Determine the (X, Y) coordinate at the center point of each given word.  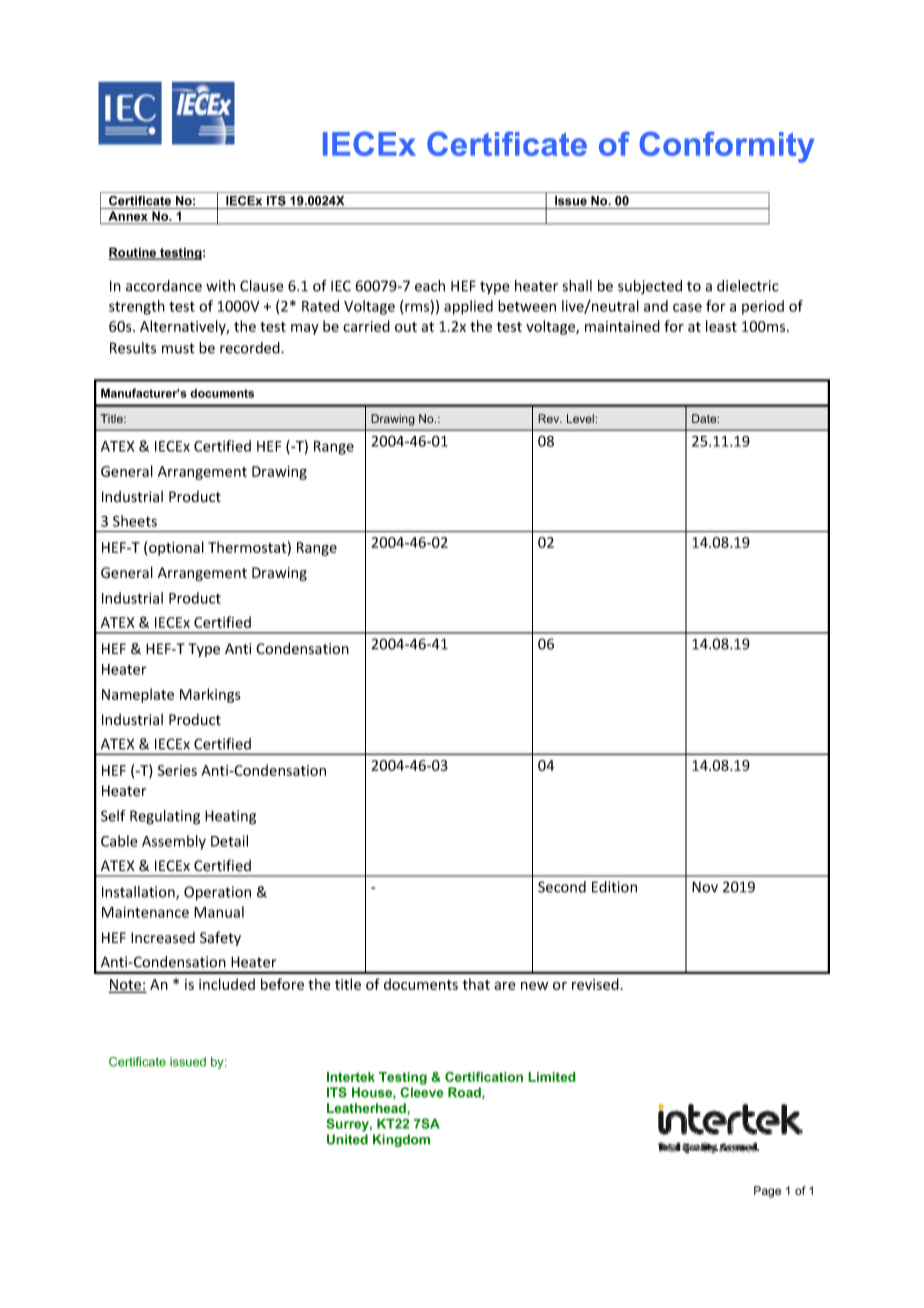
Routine (134, 253)
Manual (219, 912)
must (178, 348)
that (476, 984)
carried (366, 326)
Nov (705, 887)
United (347, 1139)
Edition (614, 887)
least (721, 326)
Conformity (726, 147)
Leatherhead (367, 1109)
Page (767, 1192)
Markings (210, 695)
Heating (230, 817)
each (430, 286)
